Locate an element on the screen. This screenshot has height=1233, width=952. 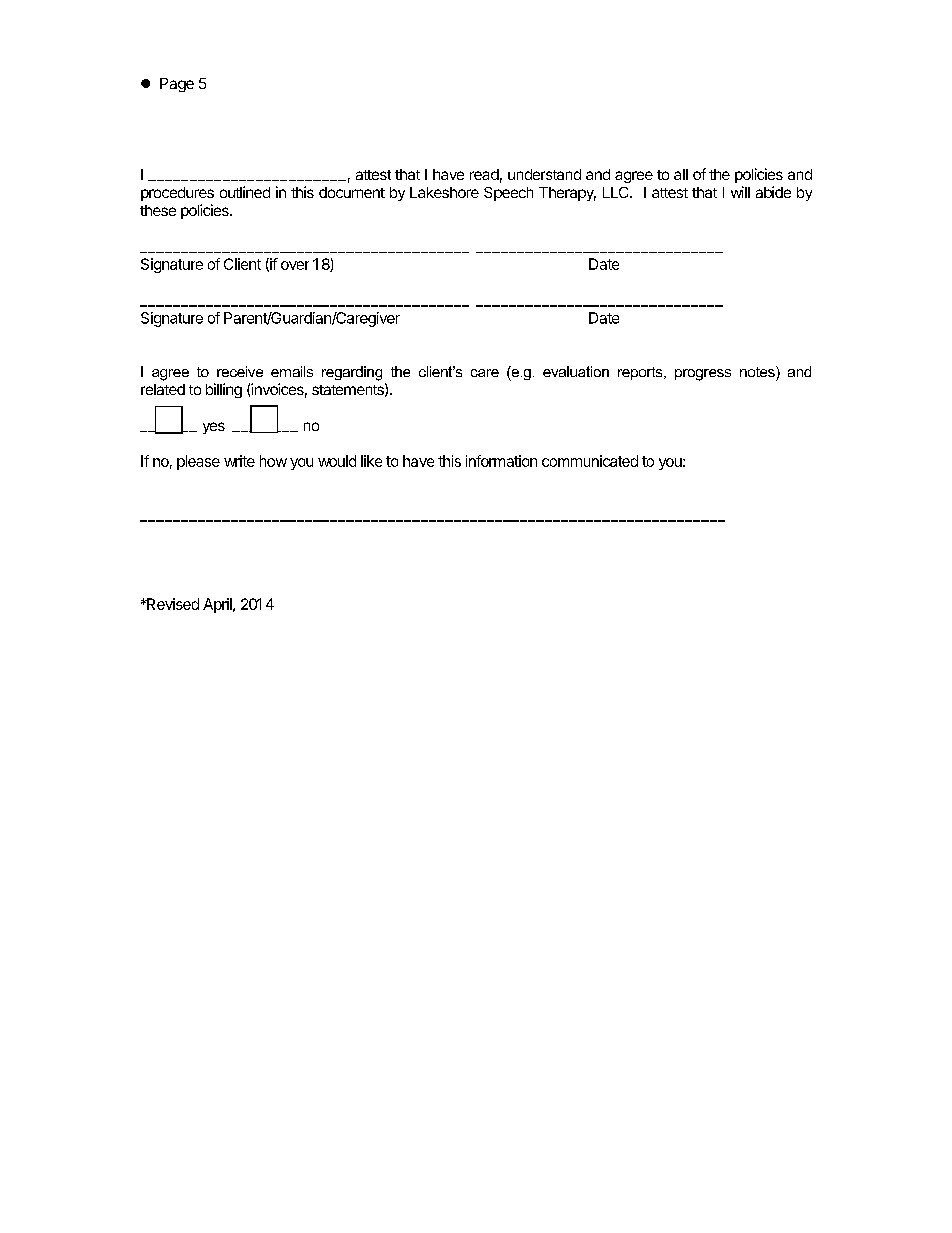
Page is located at coordinates (177, 85).
